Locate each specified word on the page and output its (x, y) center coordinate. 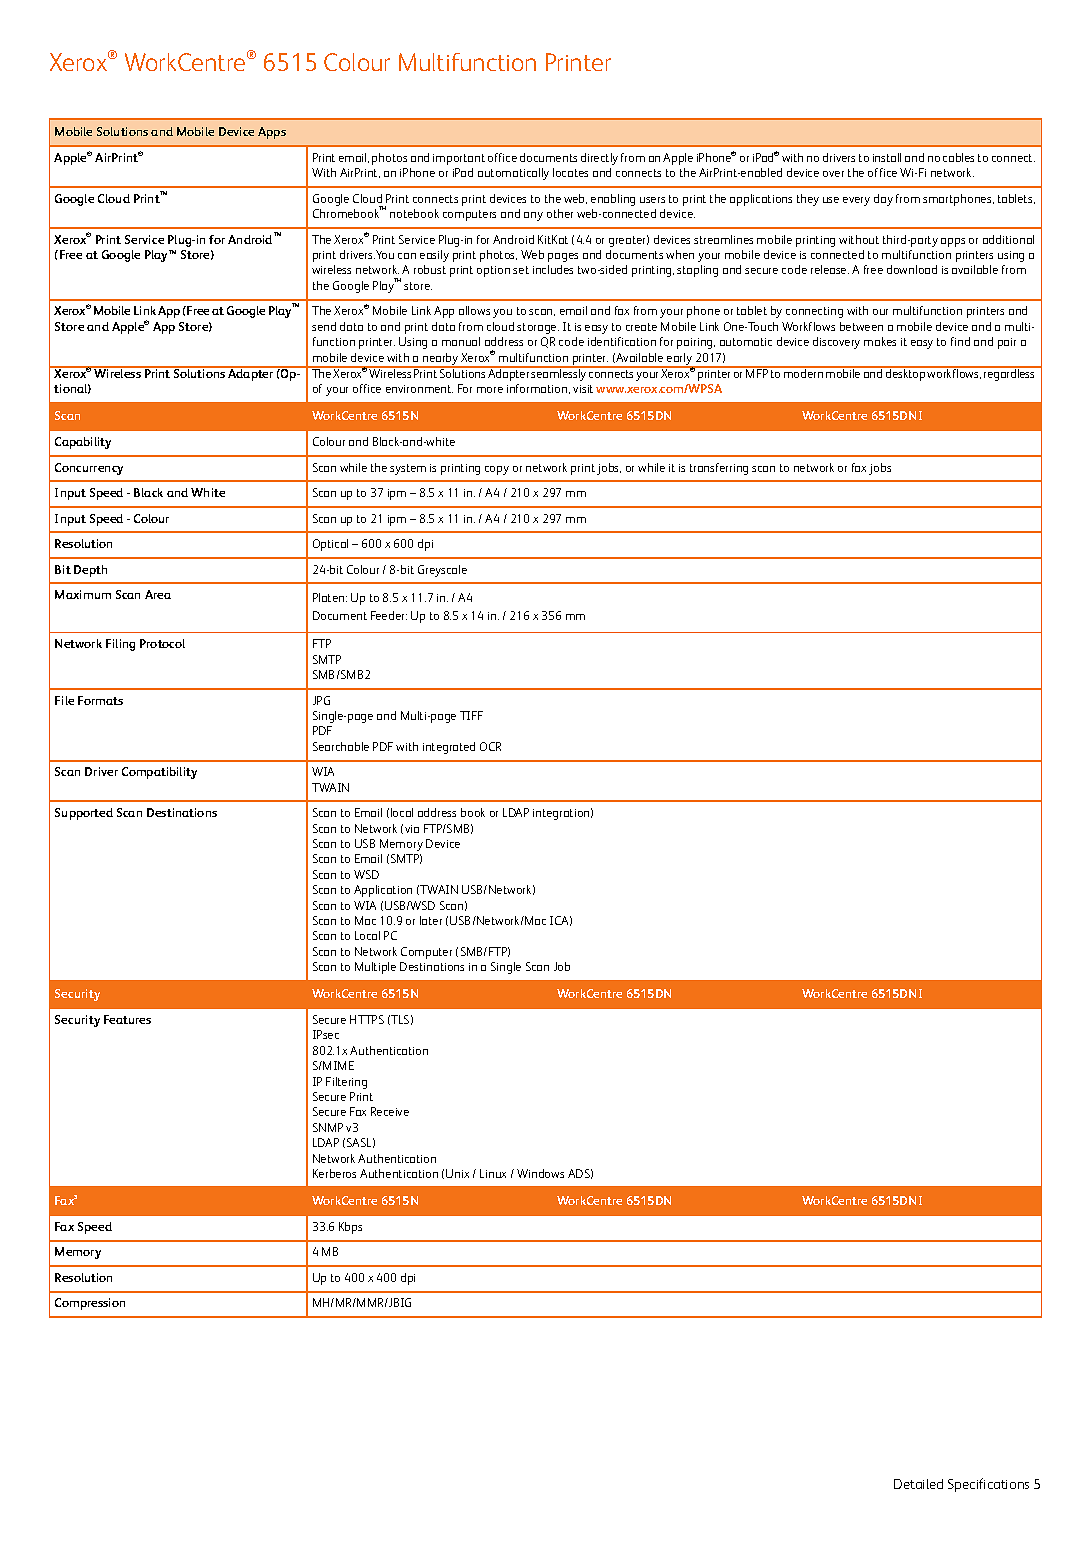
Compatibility (159, 773)
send (324, 326)
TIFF (471, 715)
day (883, 200)
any (533, 216)
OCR (490, 746)
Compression (90, 1304)
